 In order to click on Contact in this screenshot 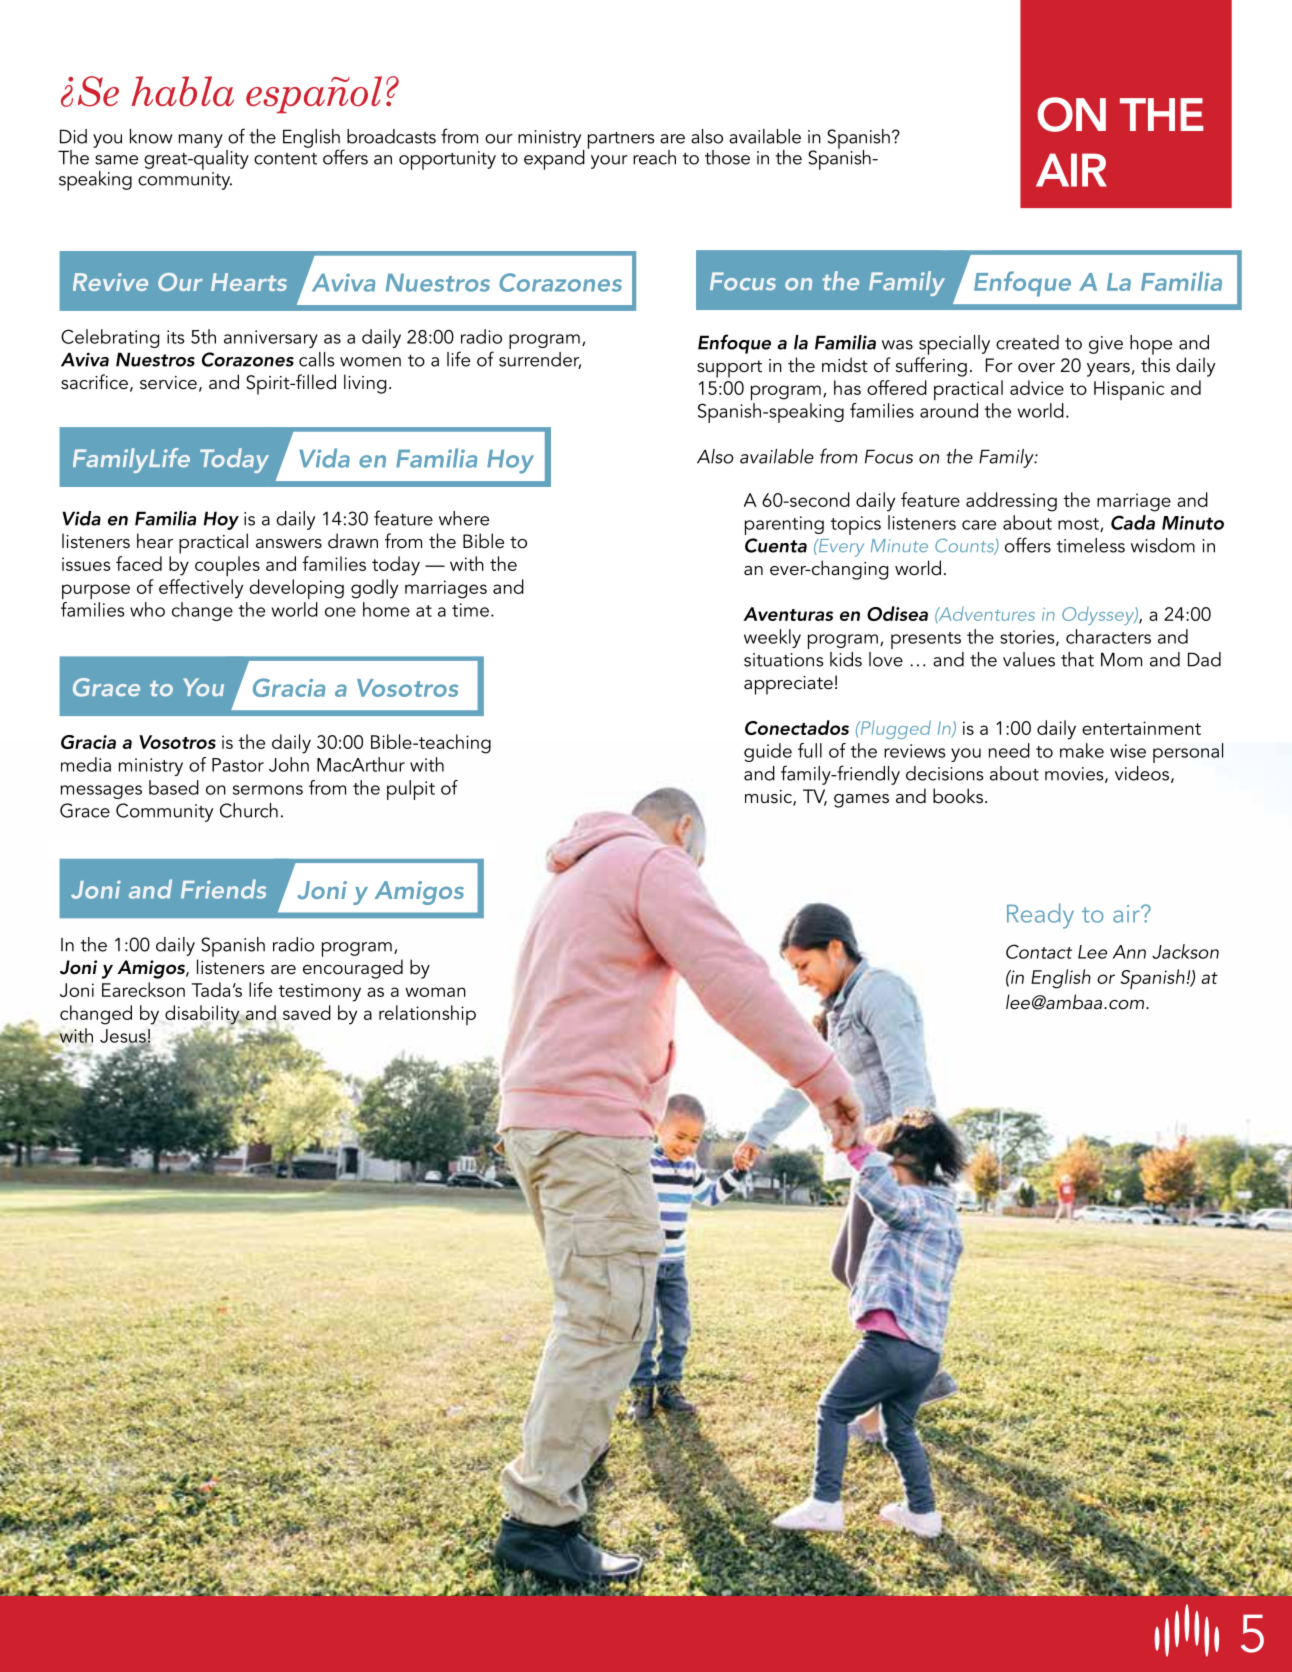, I will do `click(1039, 951)`.
